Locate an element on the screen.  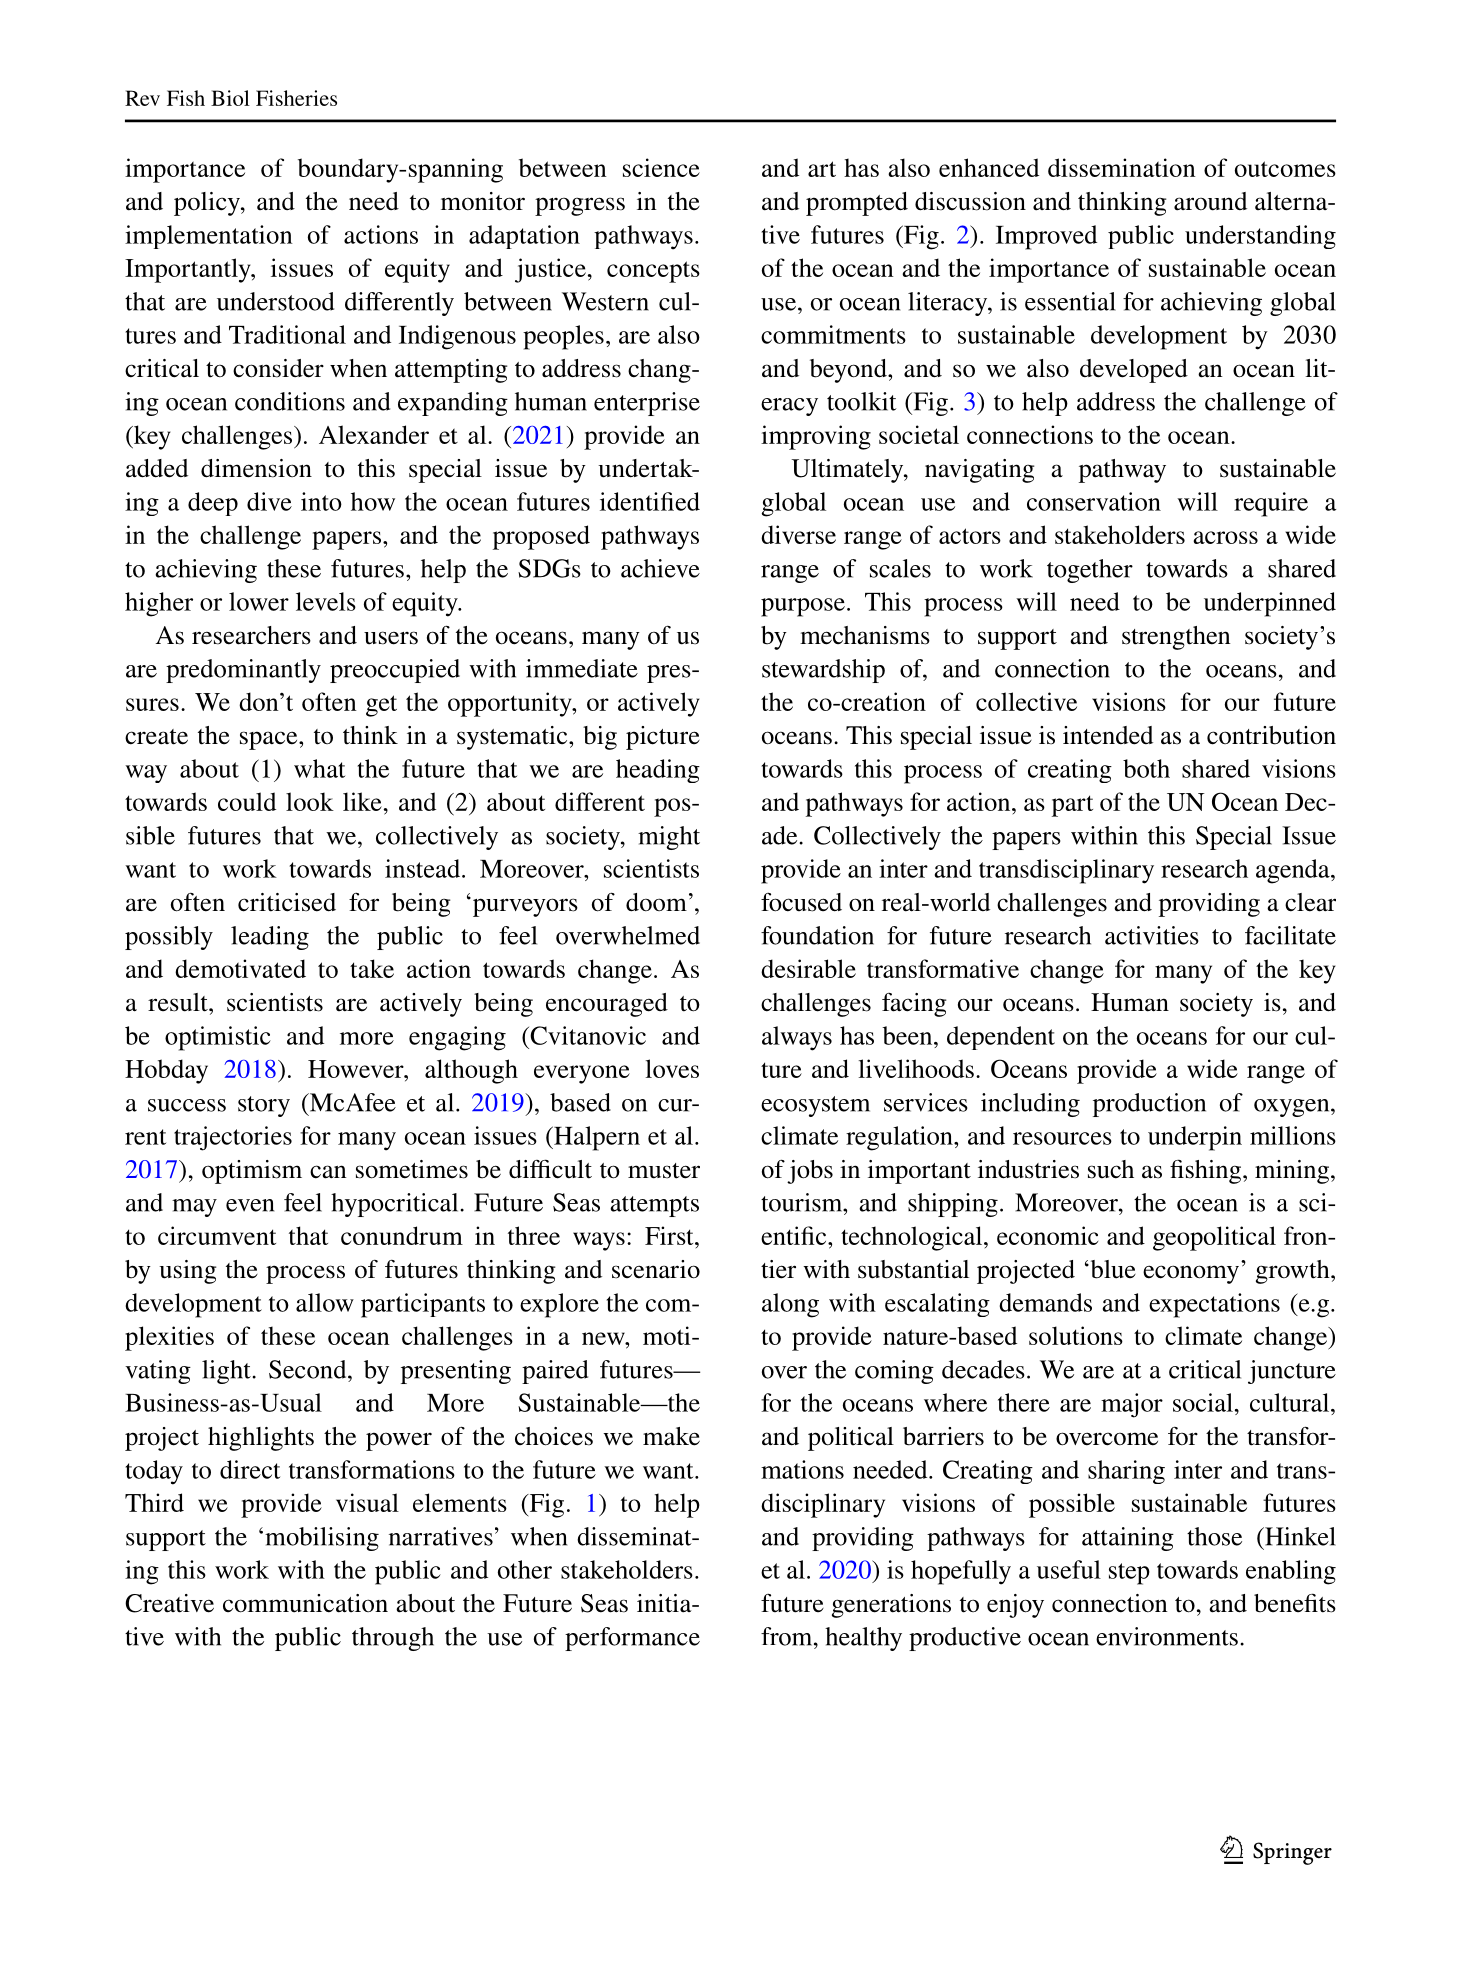
might is located at coordinates (669, 838).
